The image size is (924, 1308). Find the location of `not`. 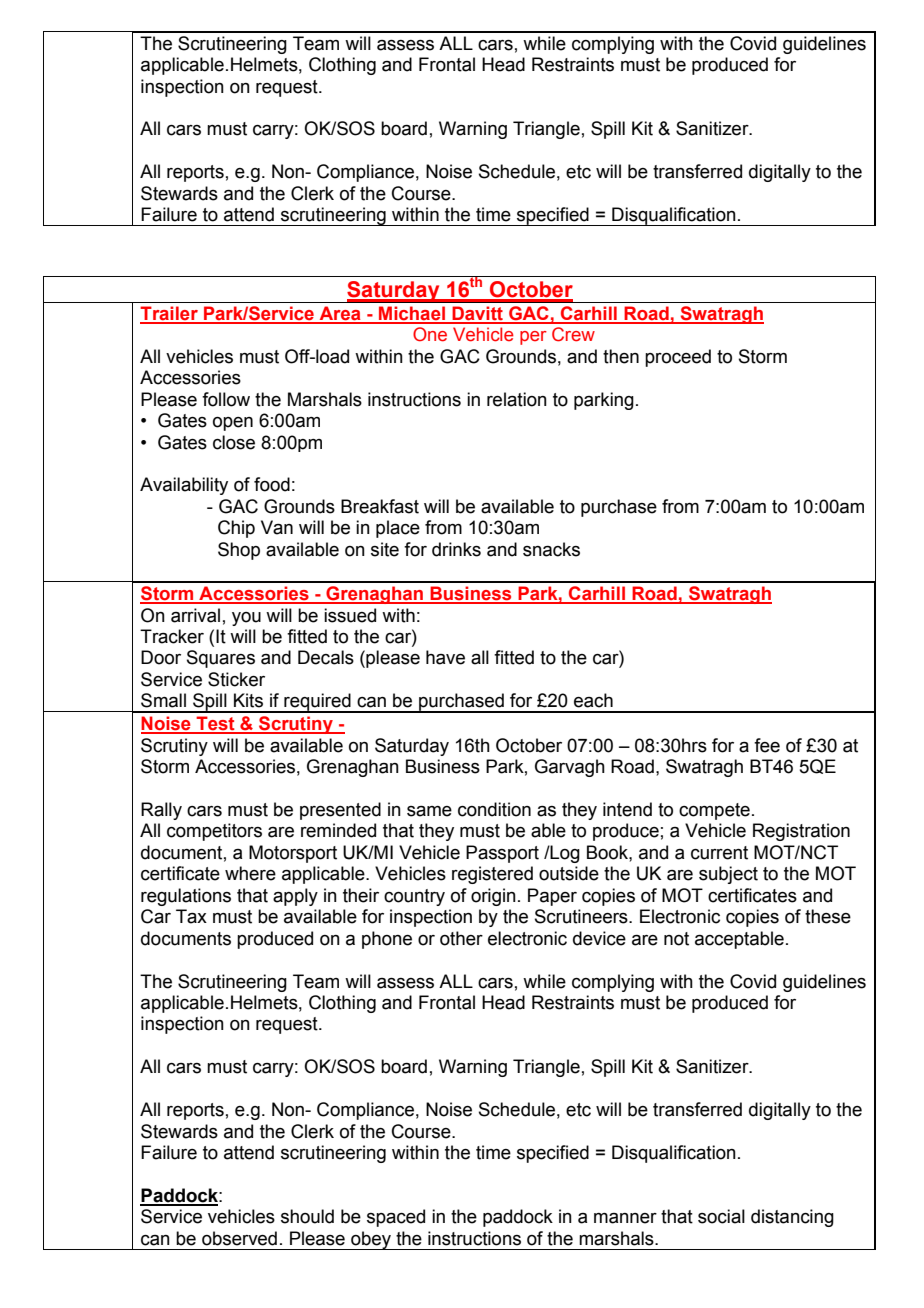

not is located at coordinates (676, 939).
